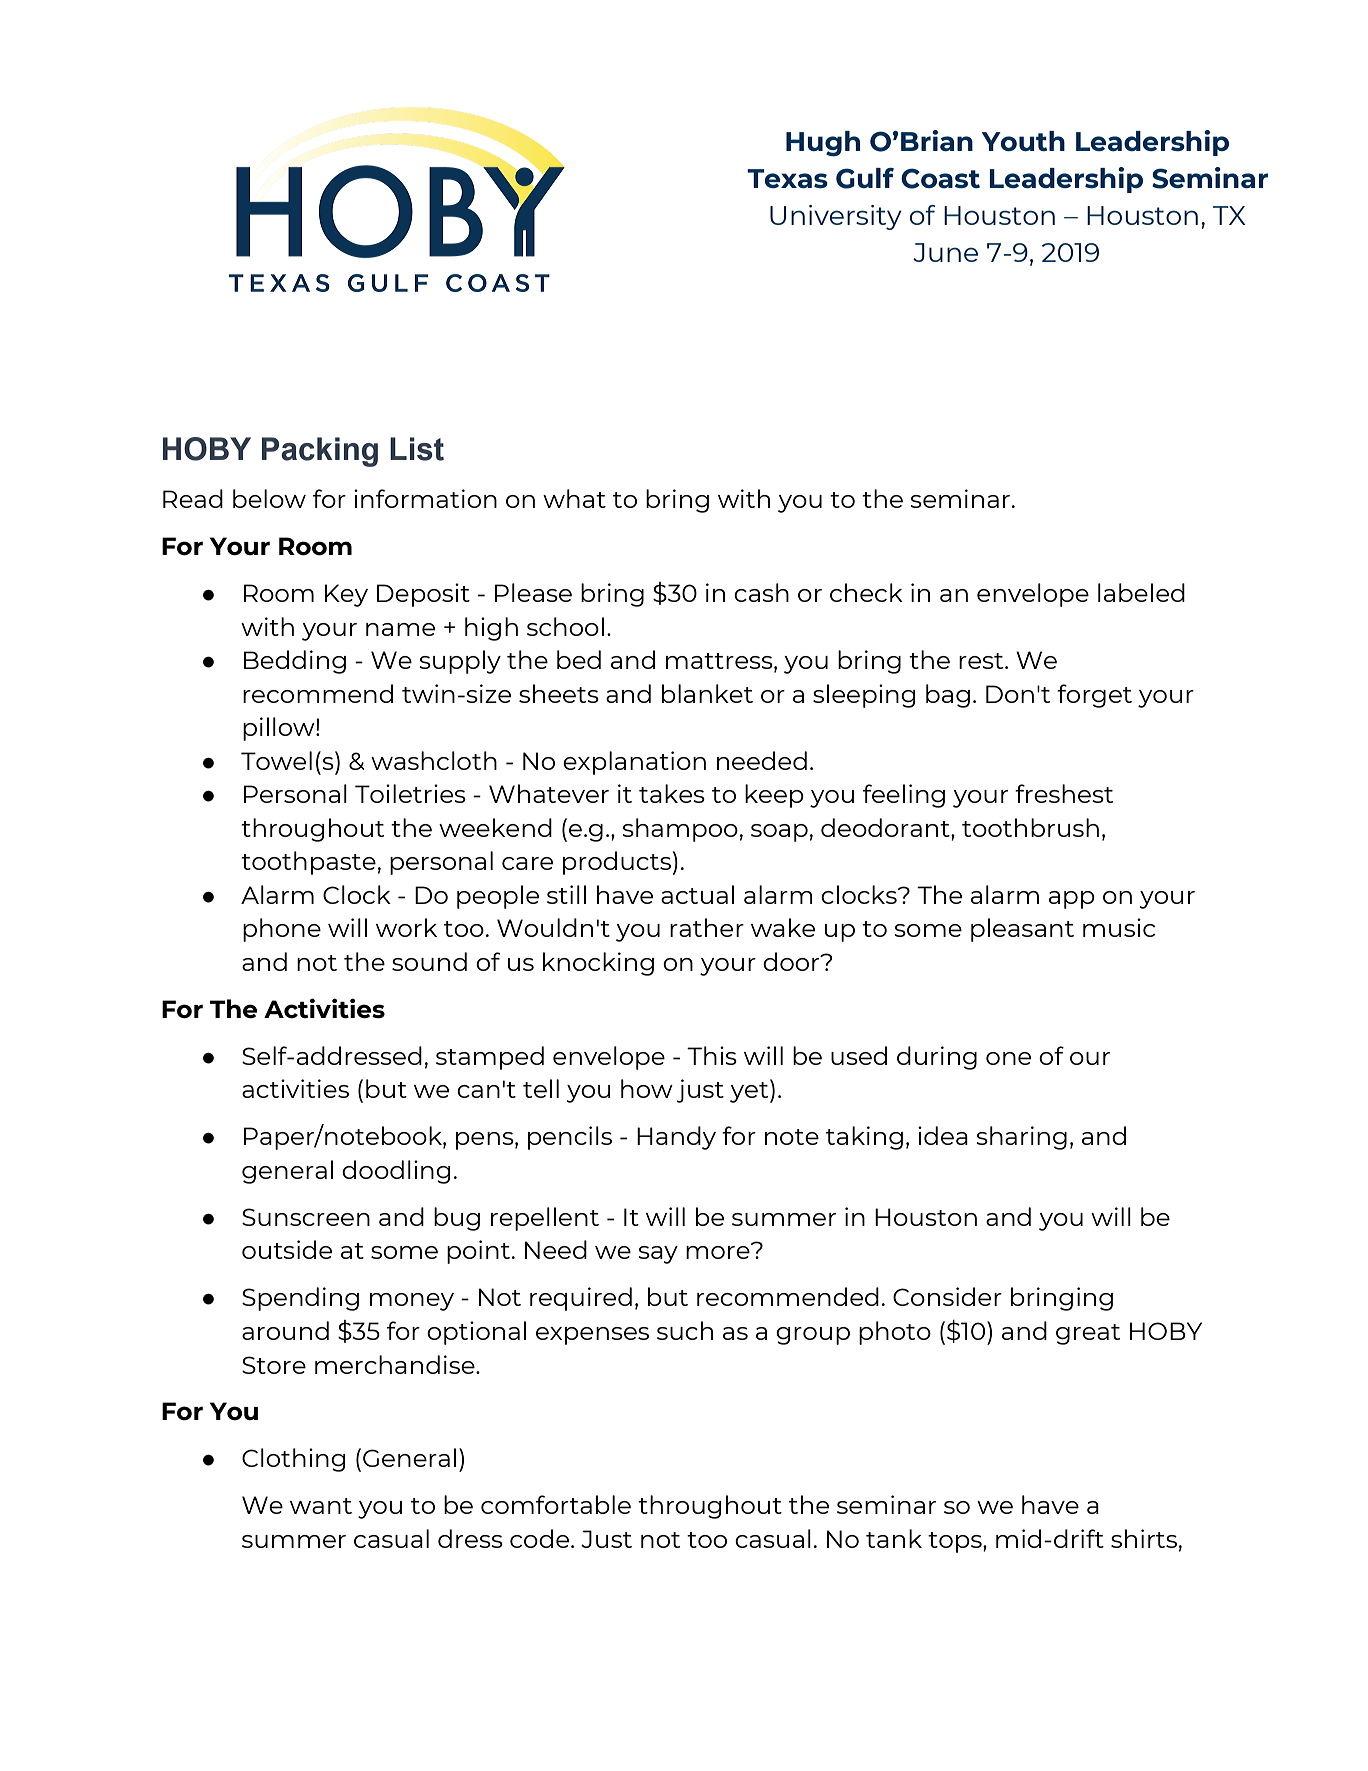  What do you see at coordinates (1023, 141) in the screenshot?
I see `Youth` at bounding box center [1023, 141].
